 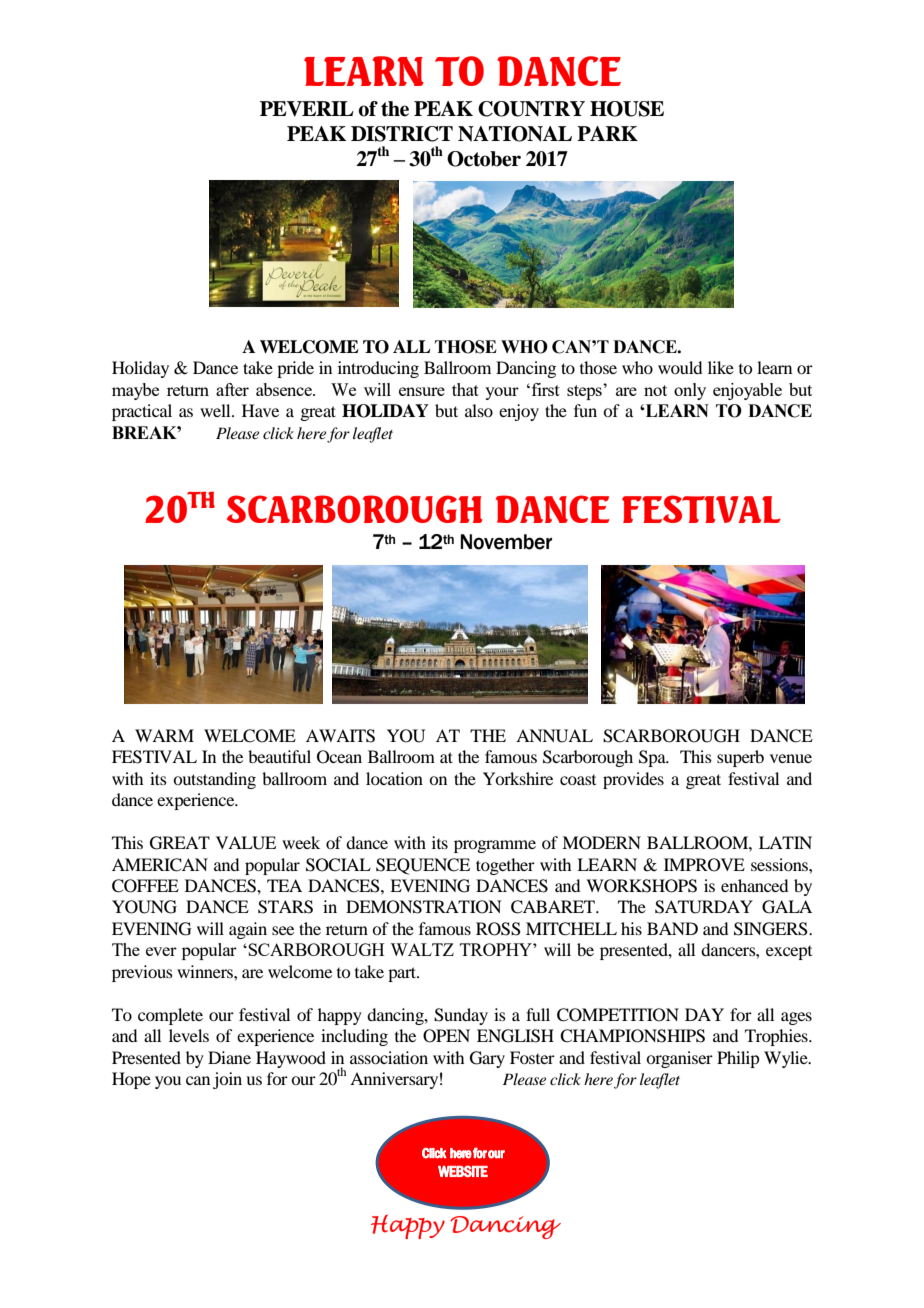 What do you see at coordinates (424, 907) in the screenshot?
I see `DEMONSTRATION` at bounding box center [424, 907].
